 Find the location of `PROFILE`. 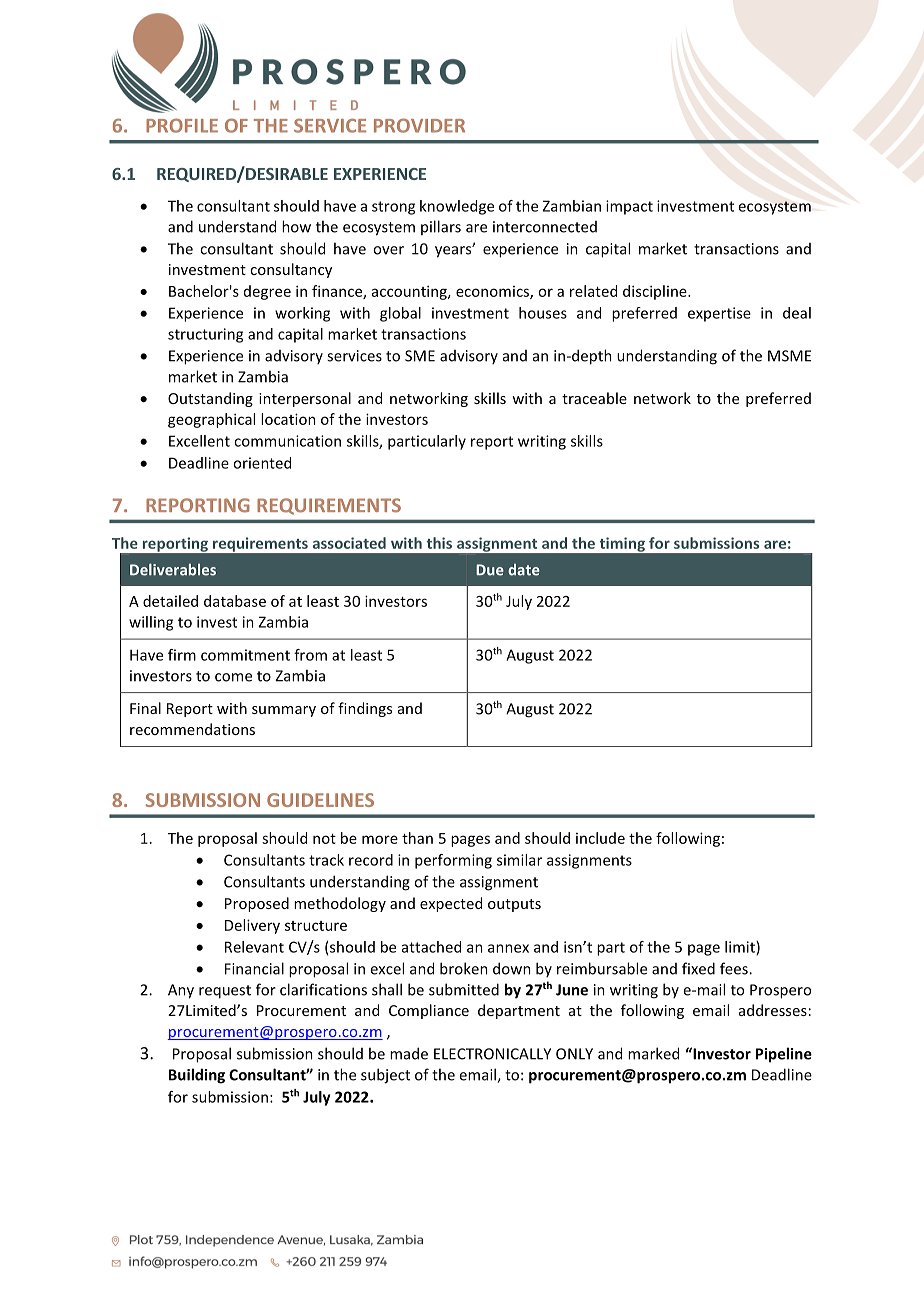

PROFILE is located at coordinates (182, 125).
